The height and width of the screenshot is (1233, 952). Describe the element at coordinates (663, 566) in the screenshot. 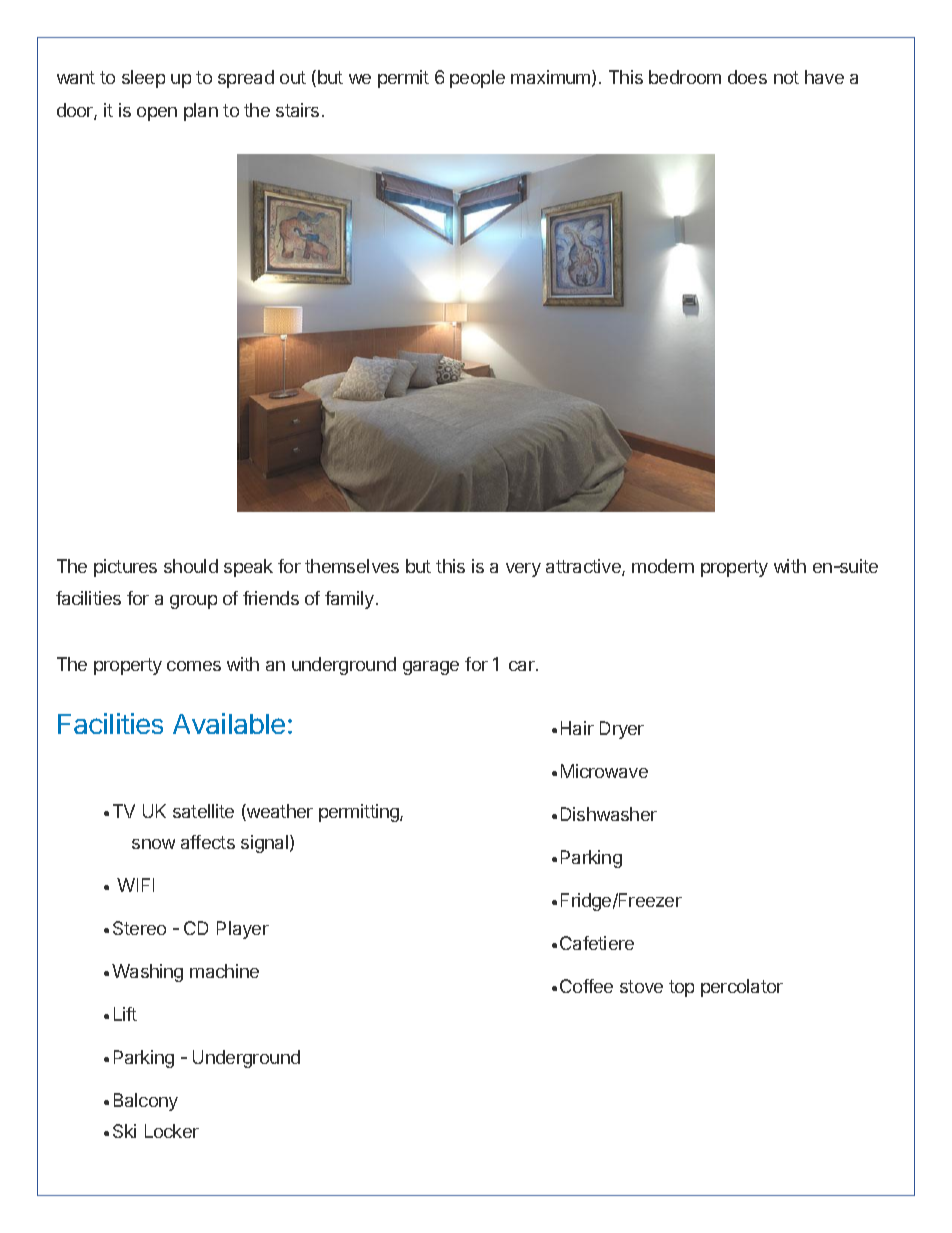

I see `modern` at that location.
